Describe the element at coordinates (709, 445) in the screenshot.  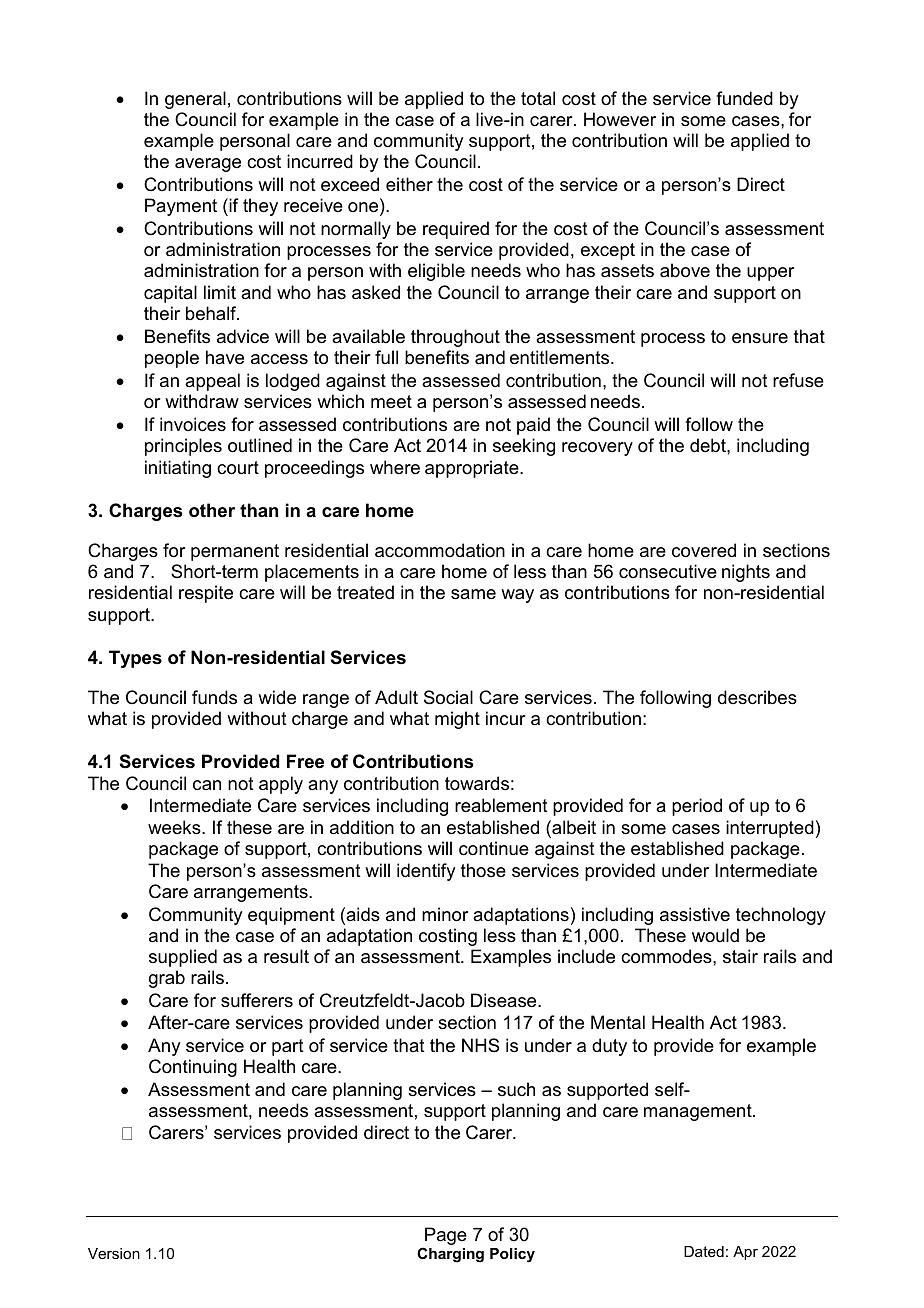
I see `debt` at that location.
